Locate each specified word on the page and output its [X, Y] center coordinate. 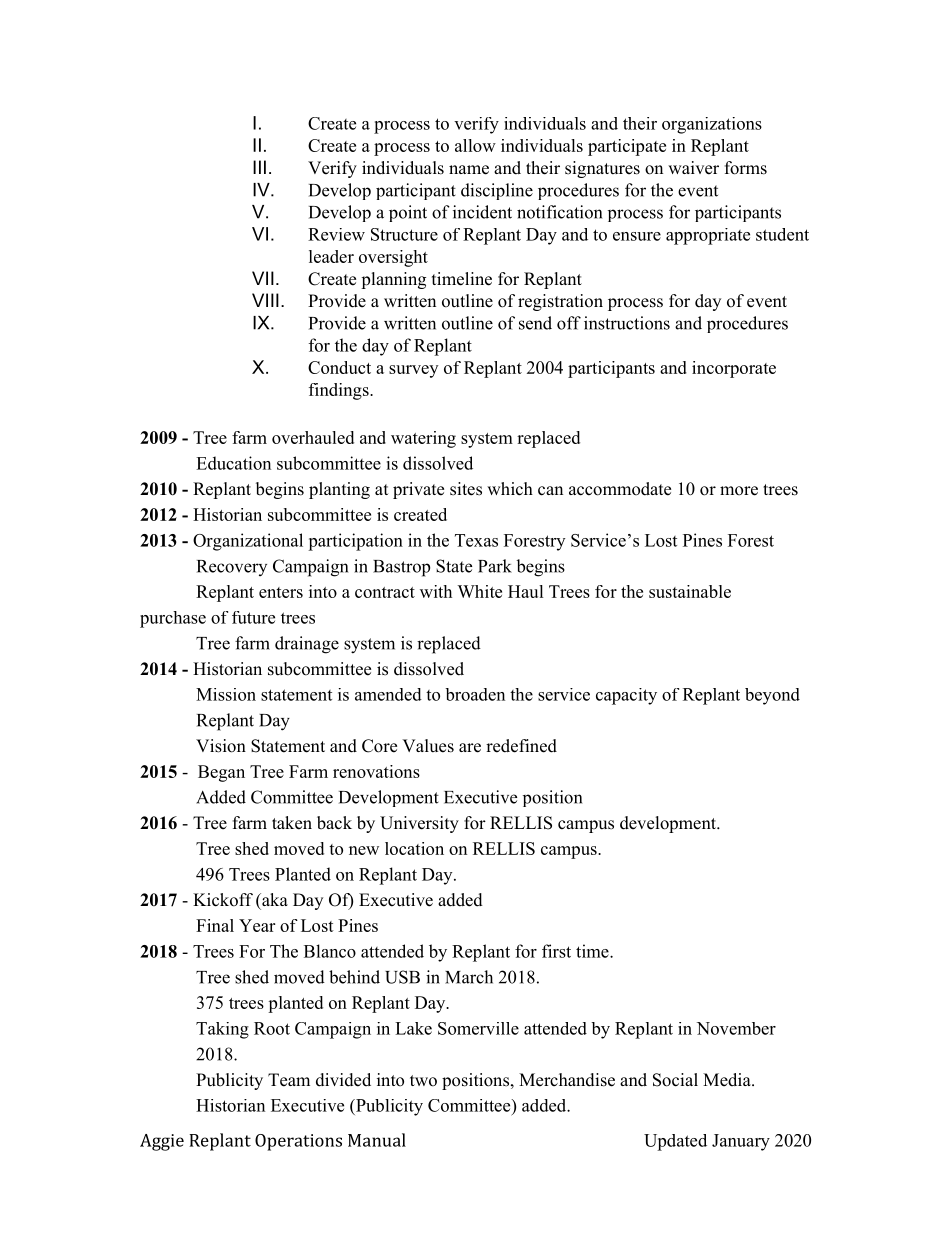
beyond [772, 696]
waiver [693, 168]
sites [466, 489]
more [739, 491]
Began [221, 773]
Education [233, 463]
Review [336, 234]
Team [289, 1080]
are [470, 748]
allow [475, 145]
